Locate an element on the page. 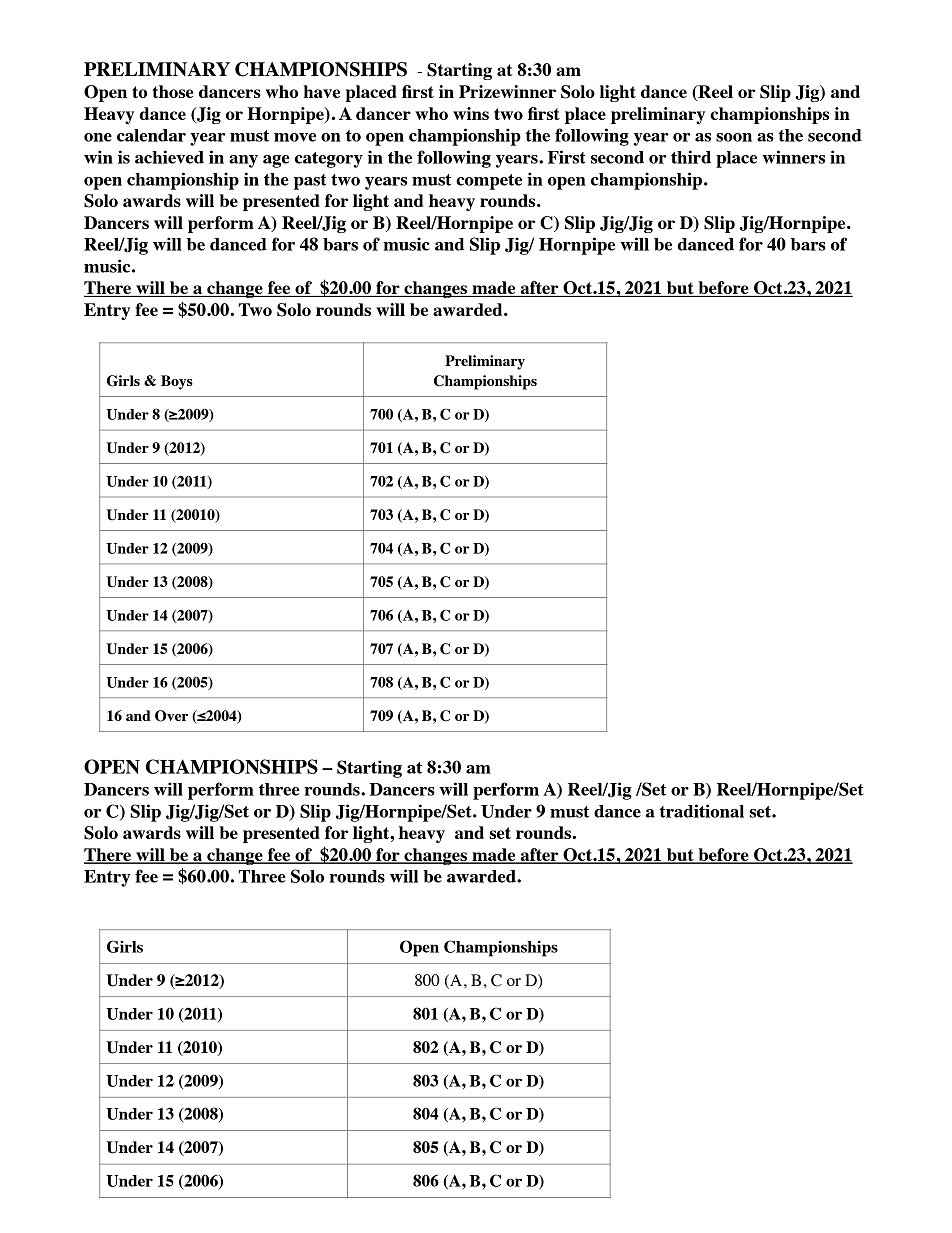 This image has width=952, height=1233. Over is located at coordinates (171, 716).
